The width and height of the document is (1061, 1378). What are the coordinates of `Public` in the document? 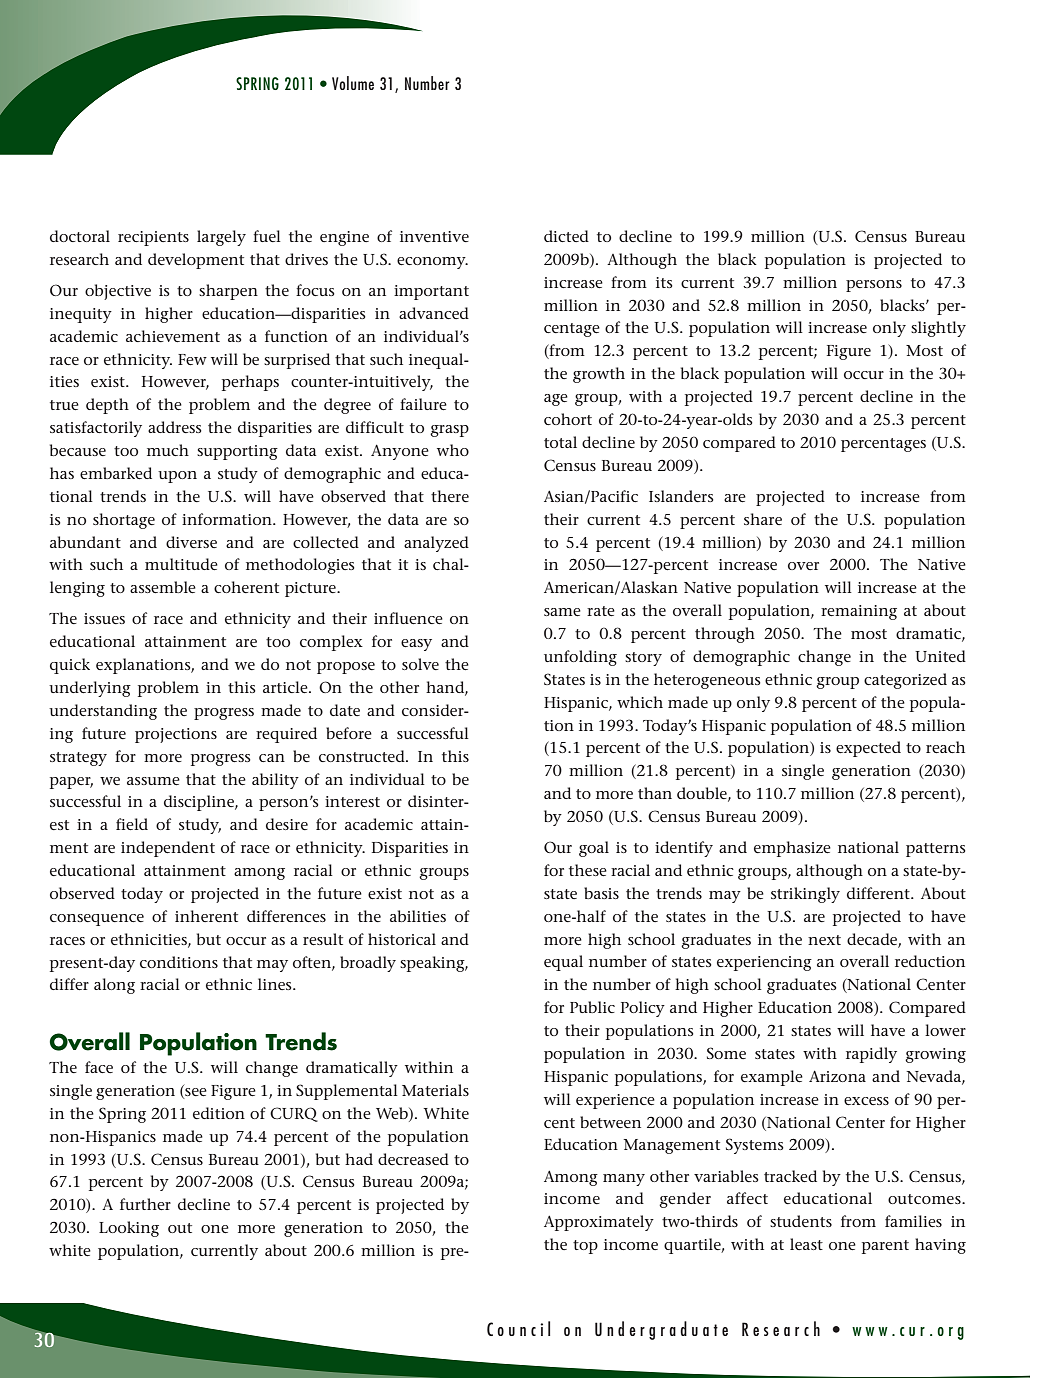 It's located at (592, 1007).
